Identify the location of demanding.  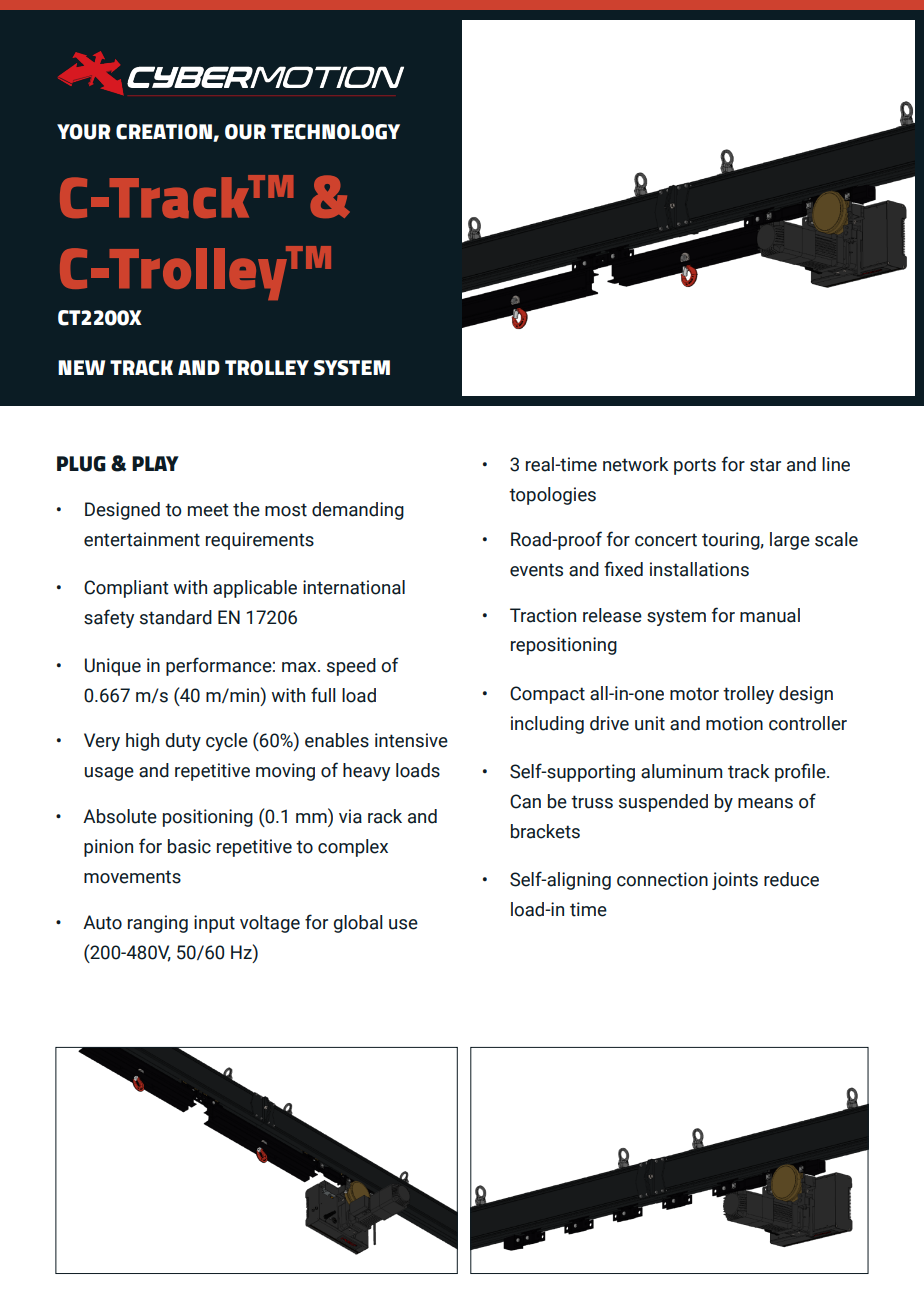
(358, 511).
